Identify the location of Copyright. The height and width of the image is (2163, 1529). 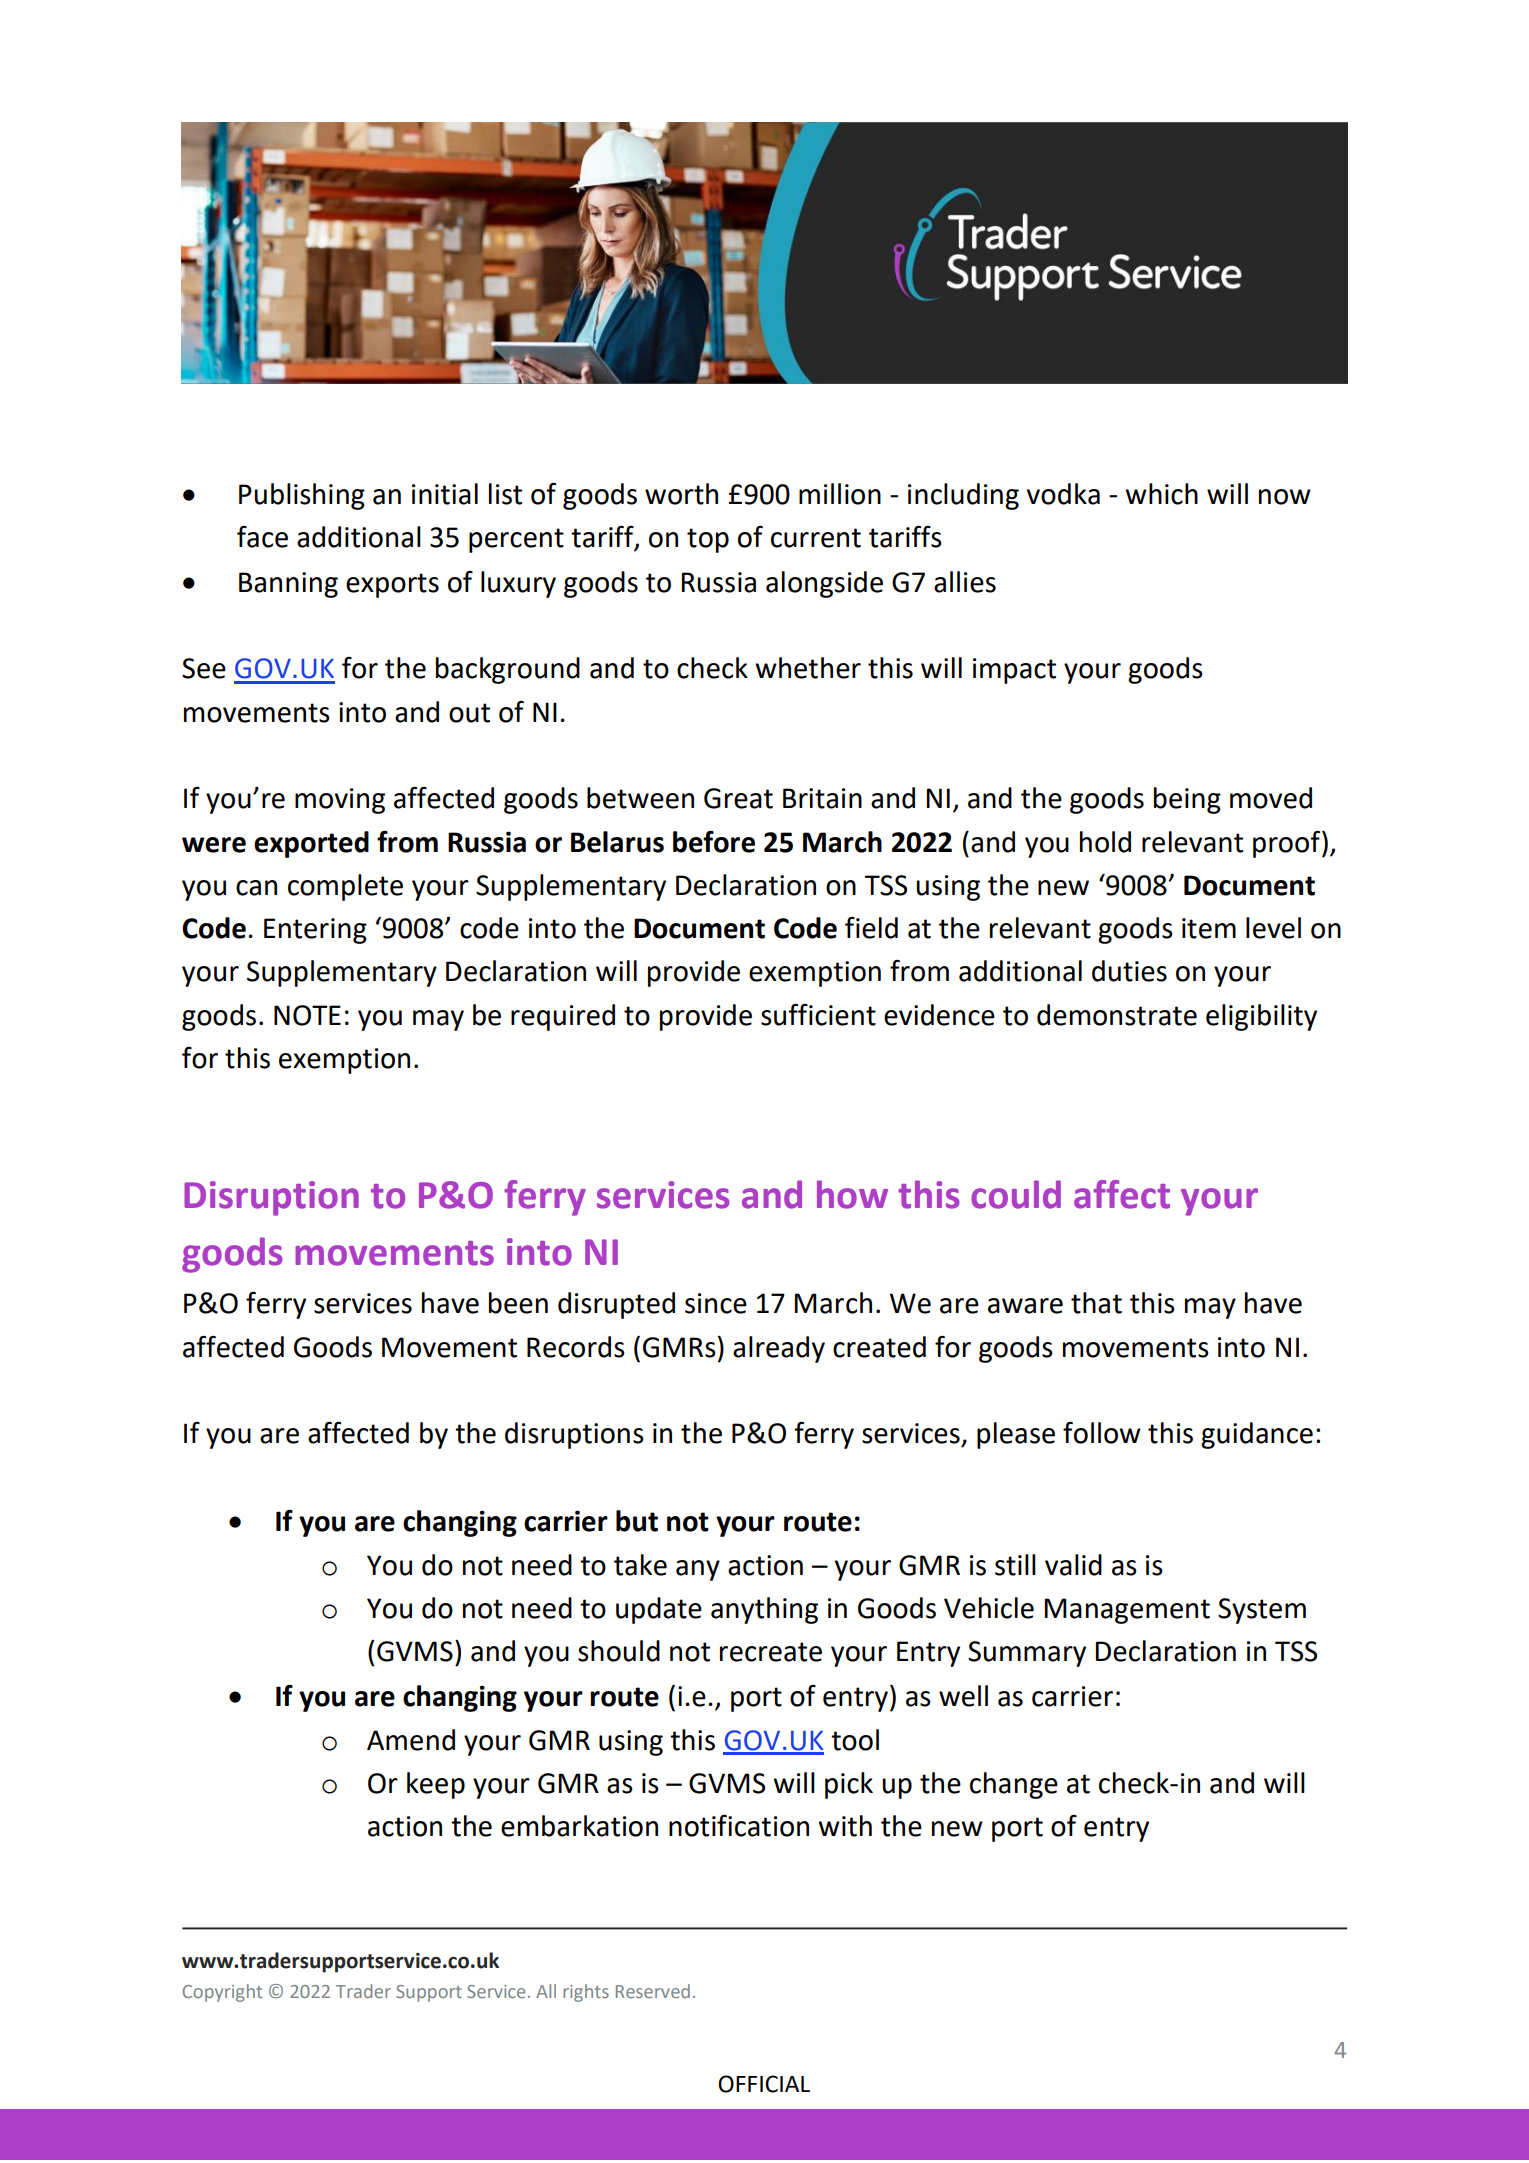
(222, 1993).
